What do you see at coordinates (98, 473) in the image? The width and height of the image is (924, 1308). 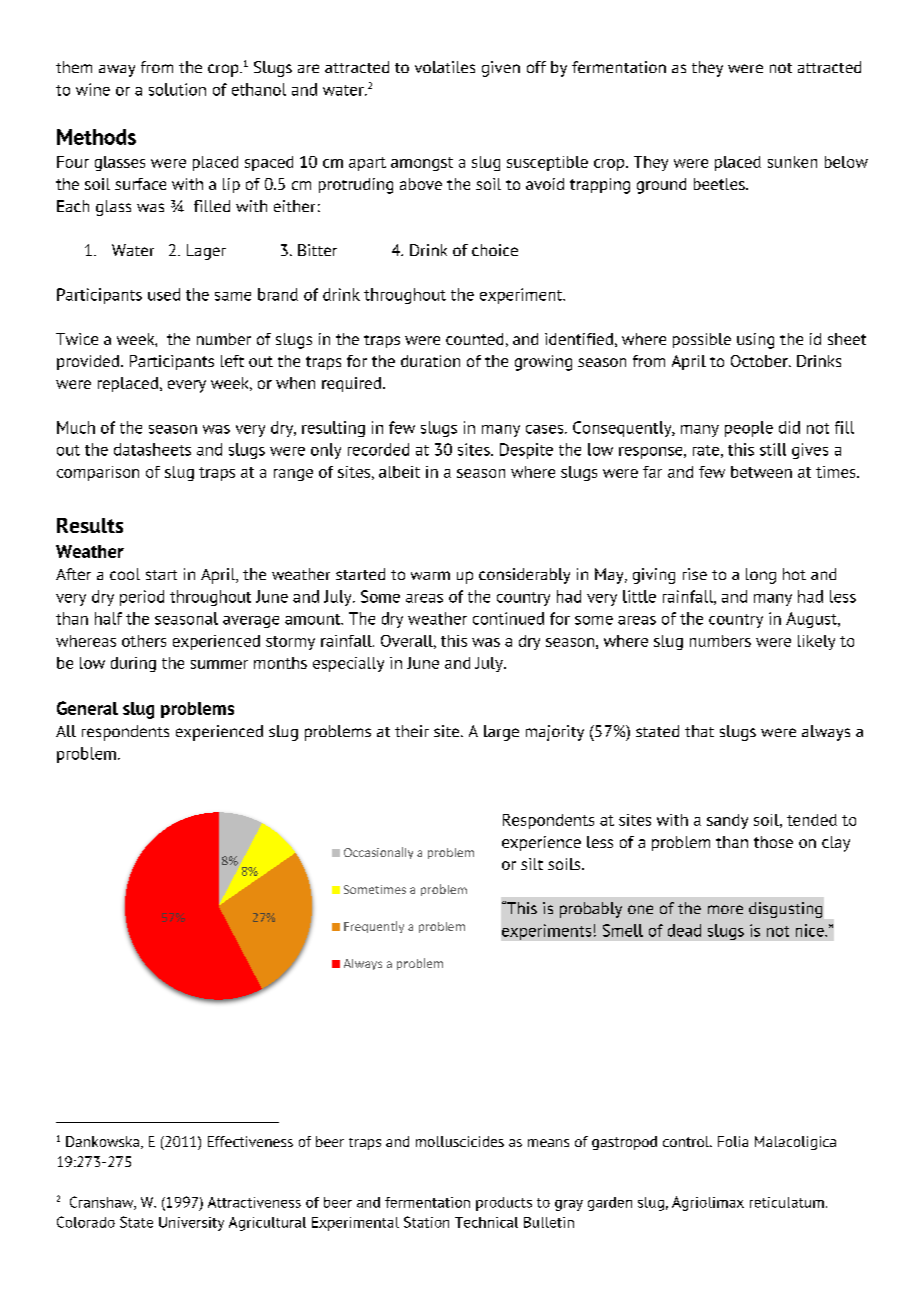 I see `comparison` at bounding box center [98, 473].
